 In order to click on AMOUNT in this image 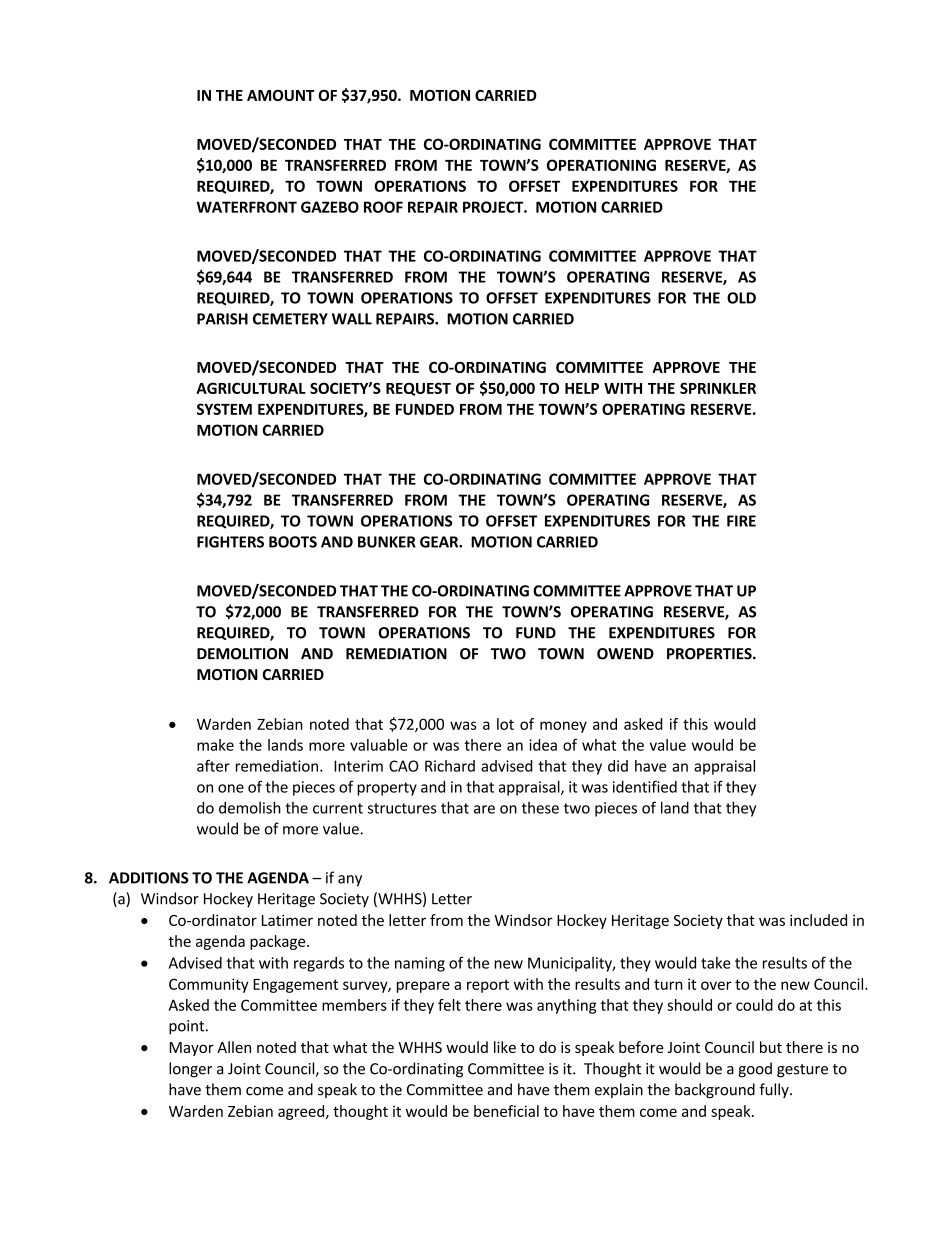, I will do `click(281, 95)`.
